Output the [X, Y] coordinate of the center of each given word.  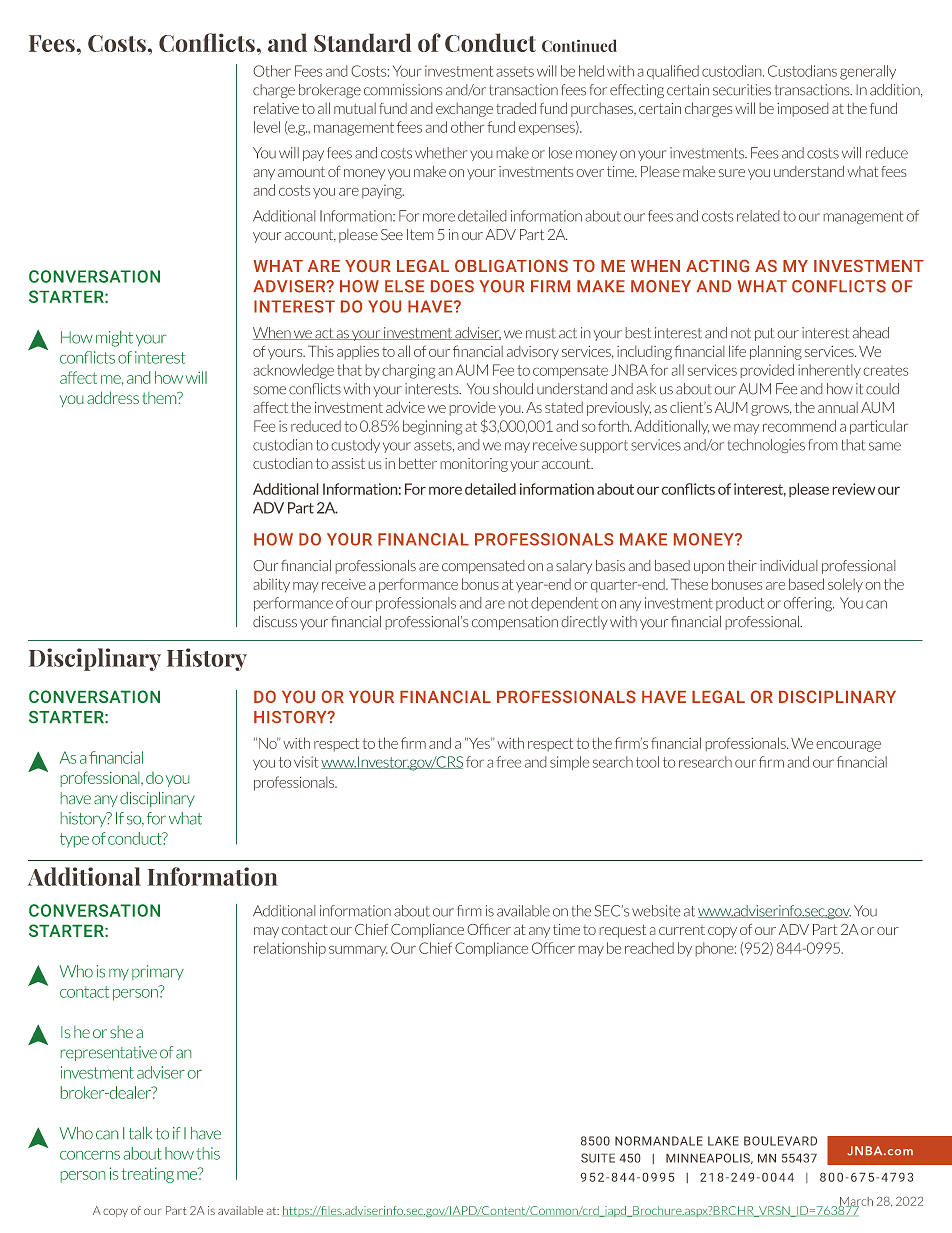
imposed [803, 109]
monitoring [474, 465]
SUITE [598, 1158]
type [74, 840]
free [508, 762]
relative [276, 108]
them [161, 398]
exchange [464, 109]
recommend [799, 426]
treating [148, 1175]
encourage [848, 746]
